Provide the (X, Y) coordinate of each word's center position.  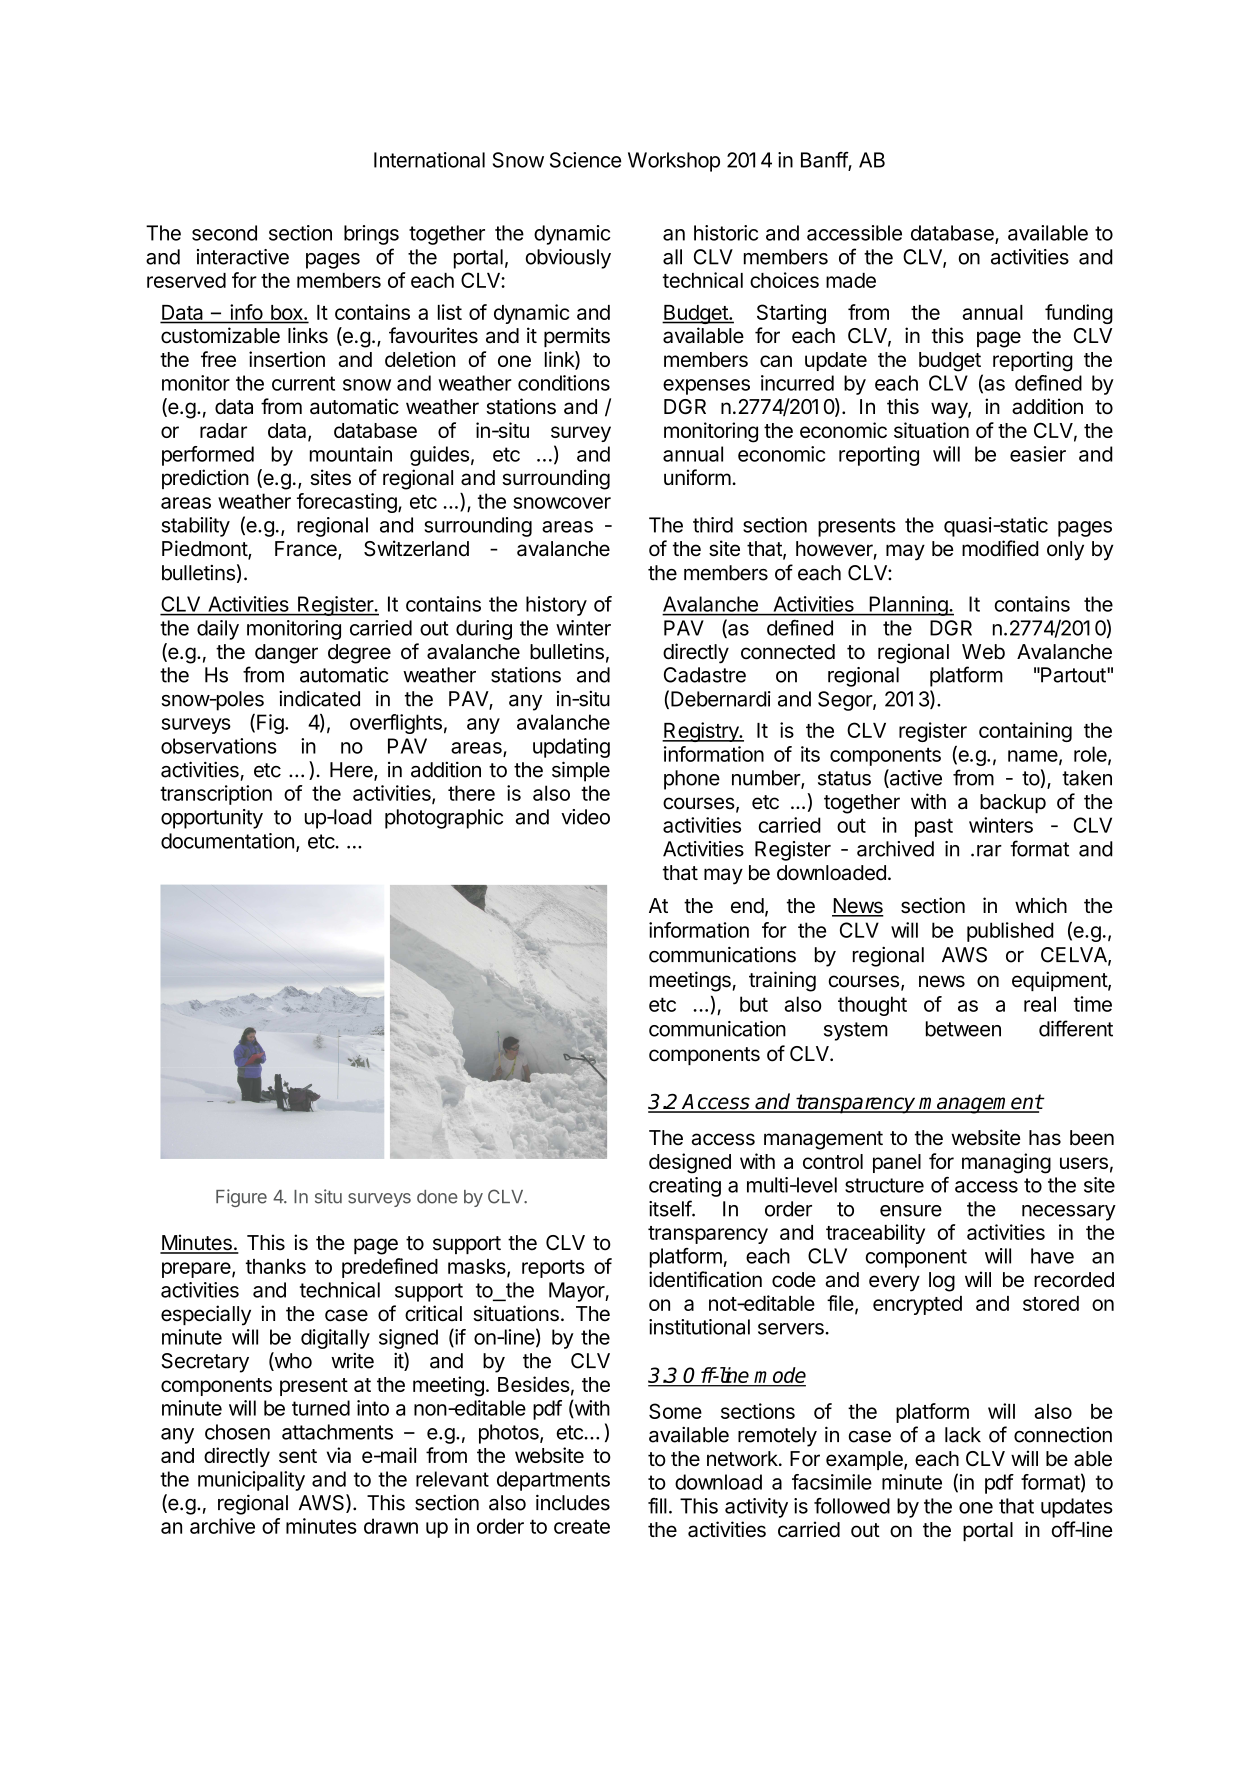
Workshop (674, 162)
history (556, 606)
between (963, 1029)
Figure (241, 1198)
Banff (825, 161)
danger (286, 654)
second (224, 233)
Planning (908, 606)
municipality (251, 1481)
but (754, 1004)
